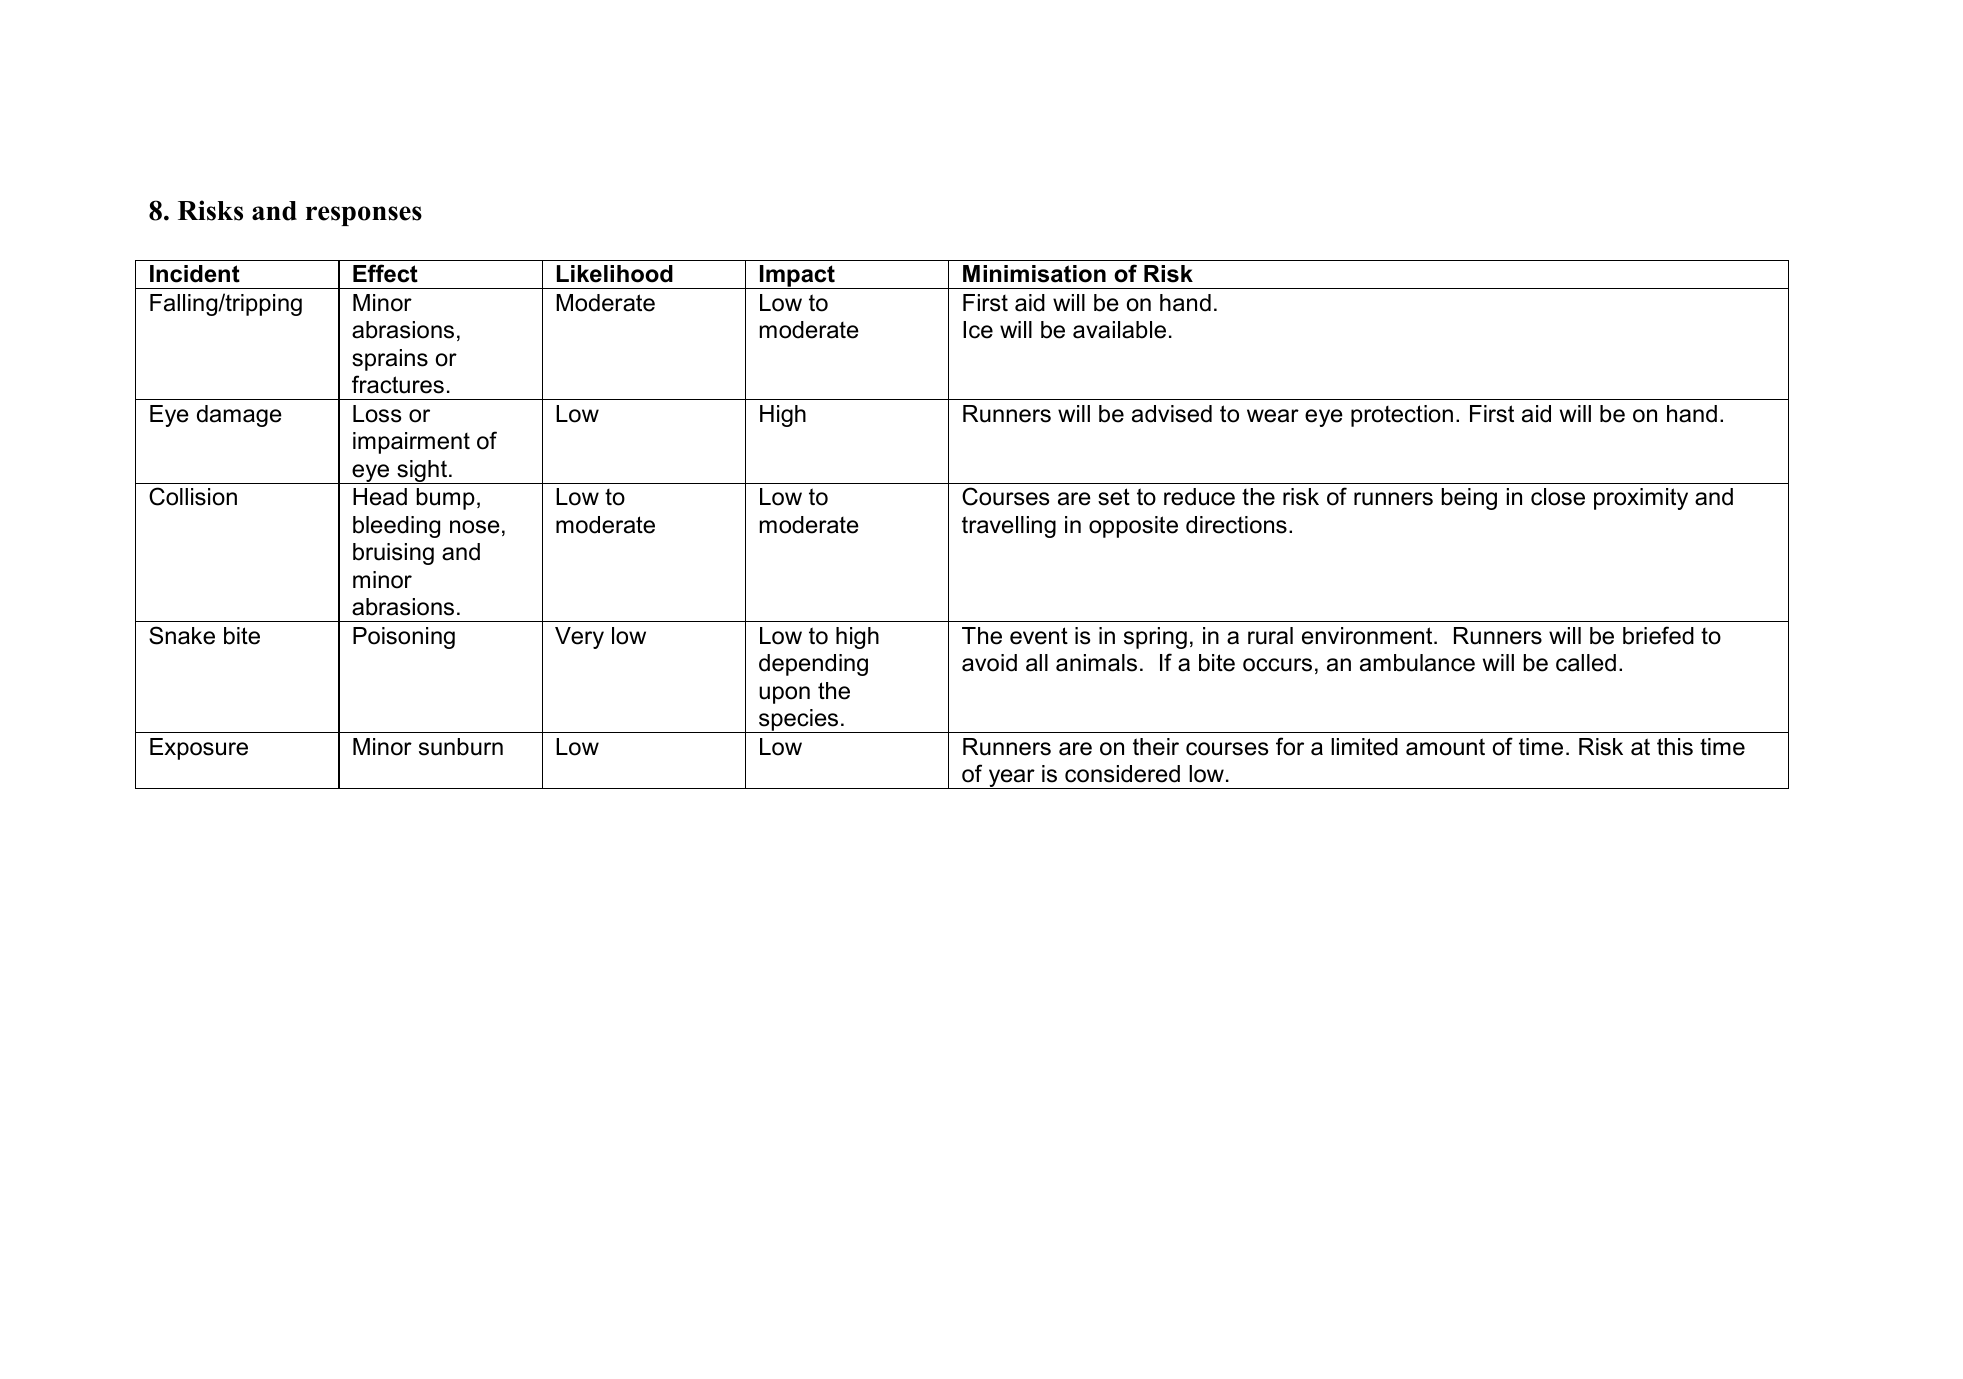 This page has width=1963, height=1379. What do you see at coordinates (1469, 499) in the page?
I see `being` at bounding box center [1469, 499].
